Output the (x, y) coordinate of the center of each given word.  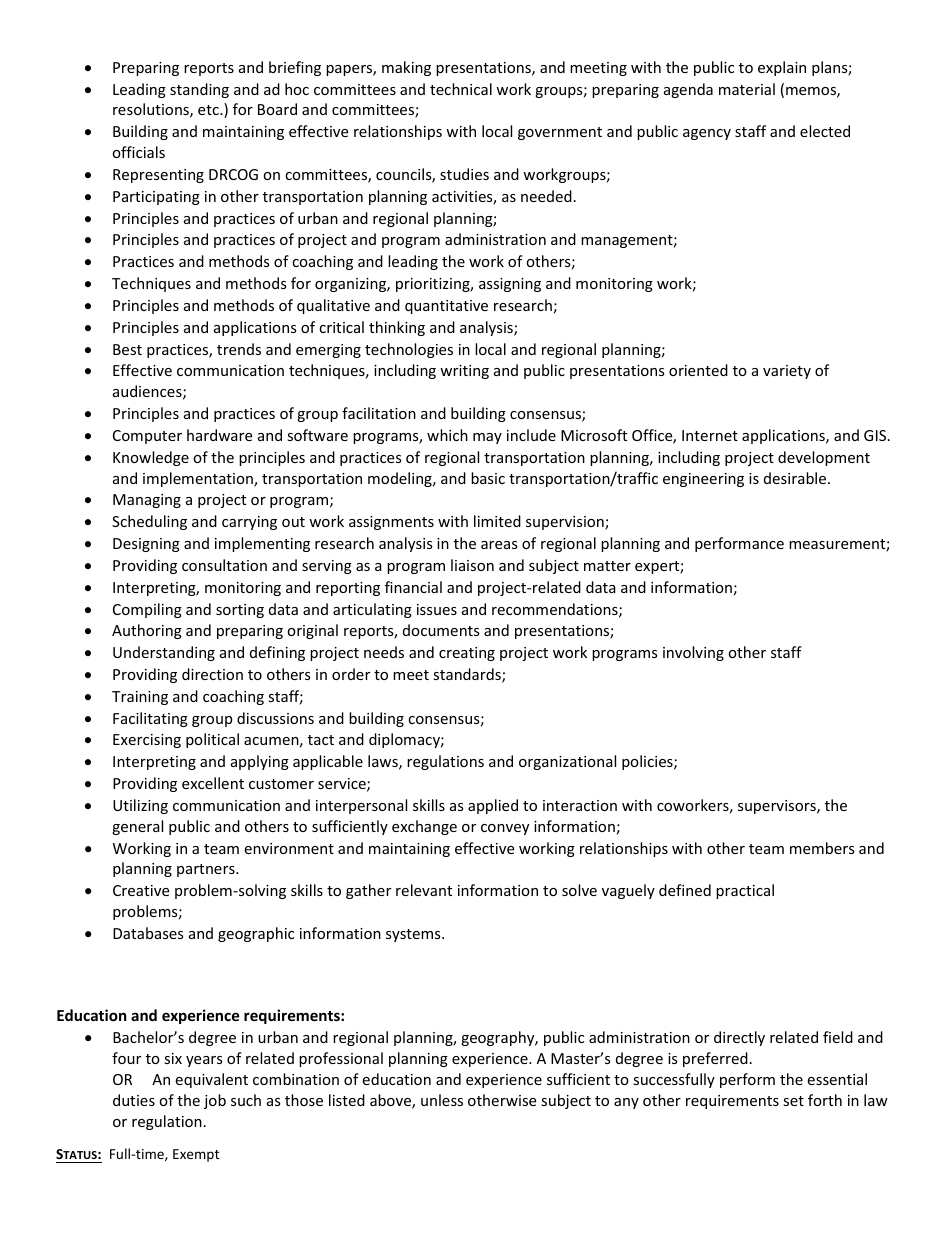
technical (461, 89)
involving (693, 653)
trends (239, 349)
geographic (256, 934)
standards (468, 675)
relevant (424, 890)
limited (497, 521)
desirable (796, 478)
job (215, 1101)
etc (209, 110)
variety (787, 372)
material (747, 89)
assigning (510, 285)
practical (745, 891)
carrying (249, 523)
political (212, 740)
